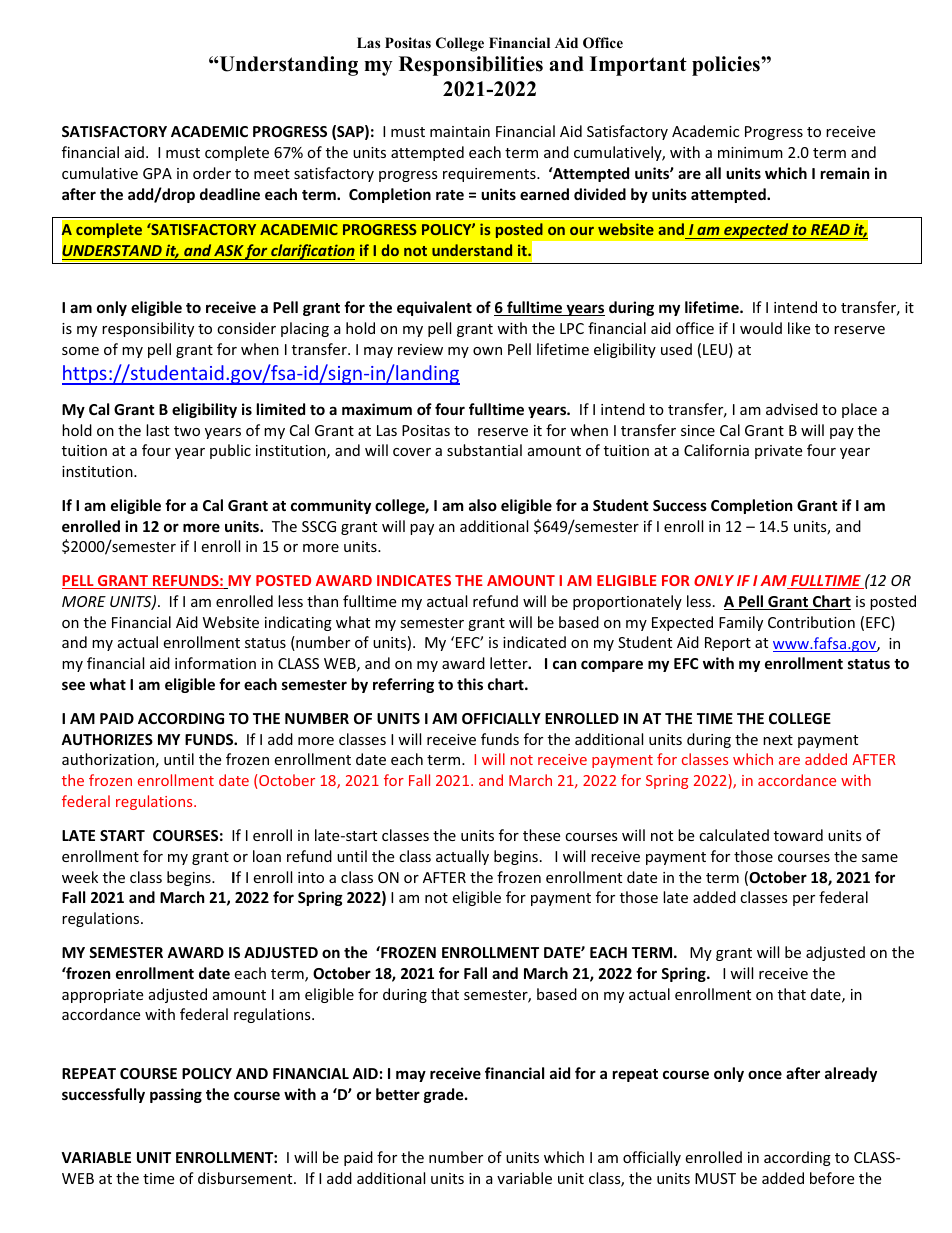 Image resolution: width=952 pixels, height=1233 pixels. Describe the element at coordinates (727, 66) in the image. I see `policies` at that location.
